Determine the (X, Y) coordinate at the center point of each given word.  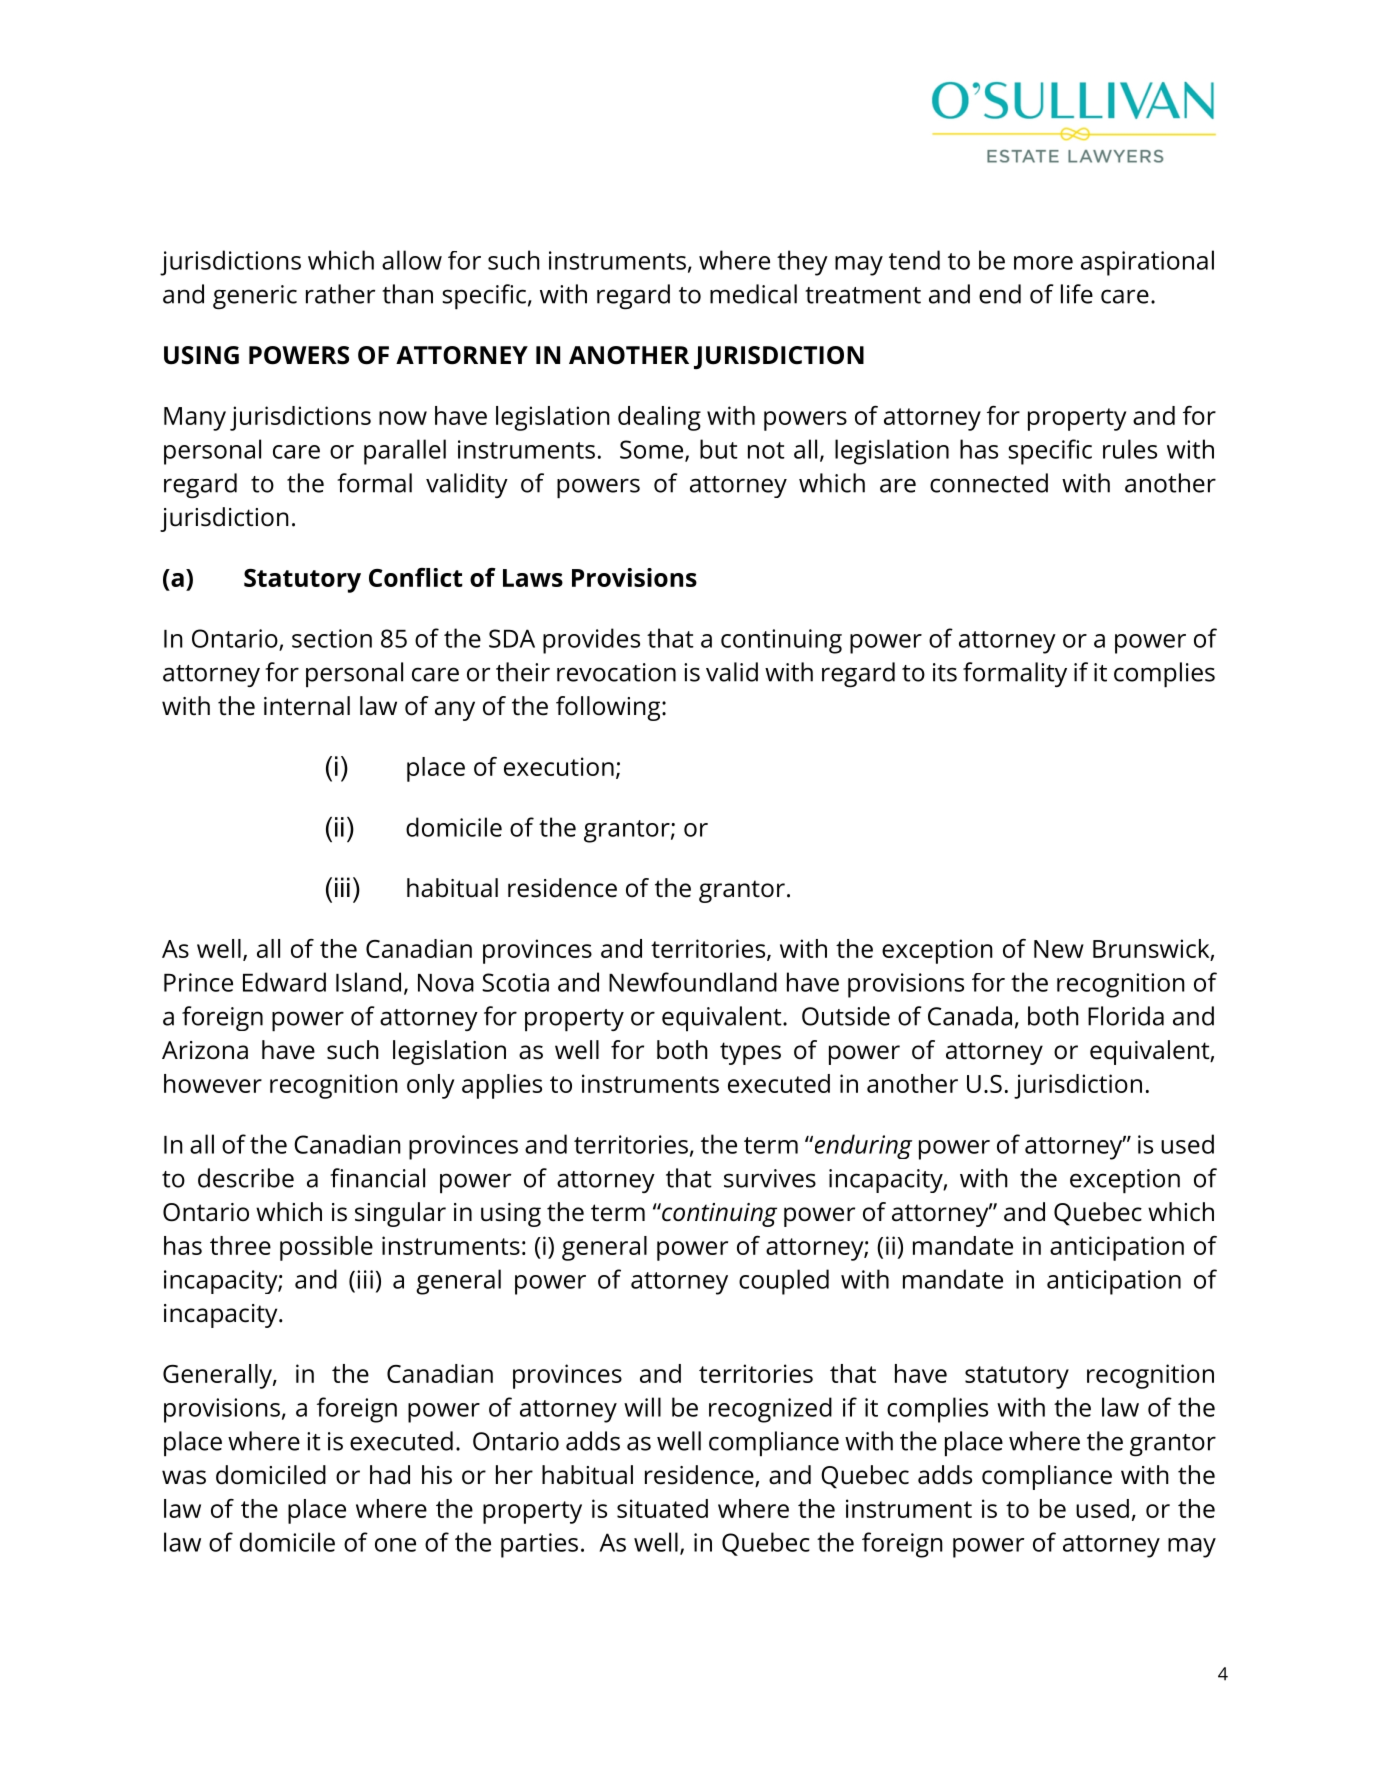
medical (753, 294)
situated (662, 1508)
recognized (770, 1410)
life (1077, 294)
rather (340, 294)
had (390, 1475)
